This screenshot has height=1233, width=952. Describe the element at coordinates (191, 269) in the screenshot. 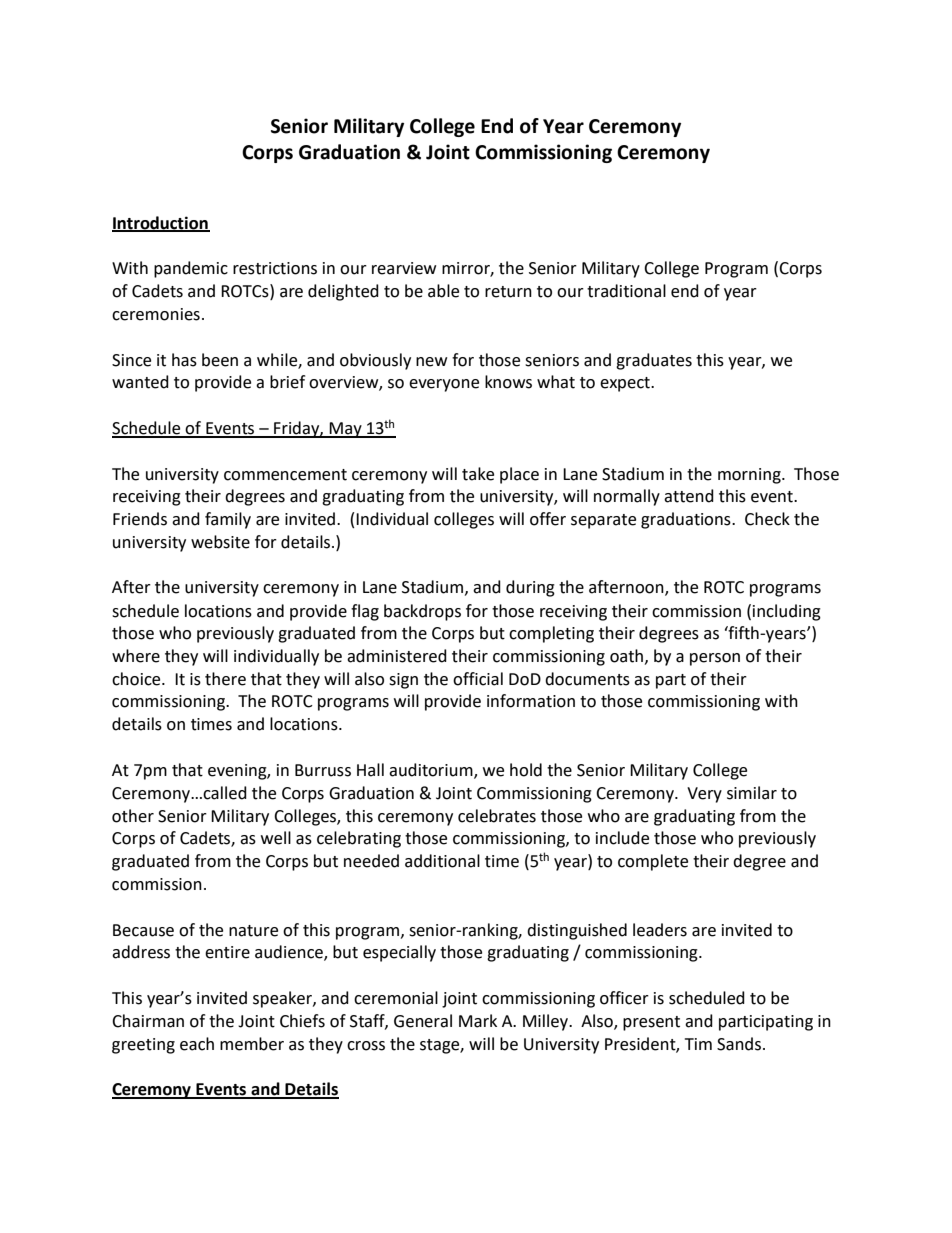

I see `pandemic` at that location.
